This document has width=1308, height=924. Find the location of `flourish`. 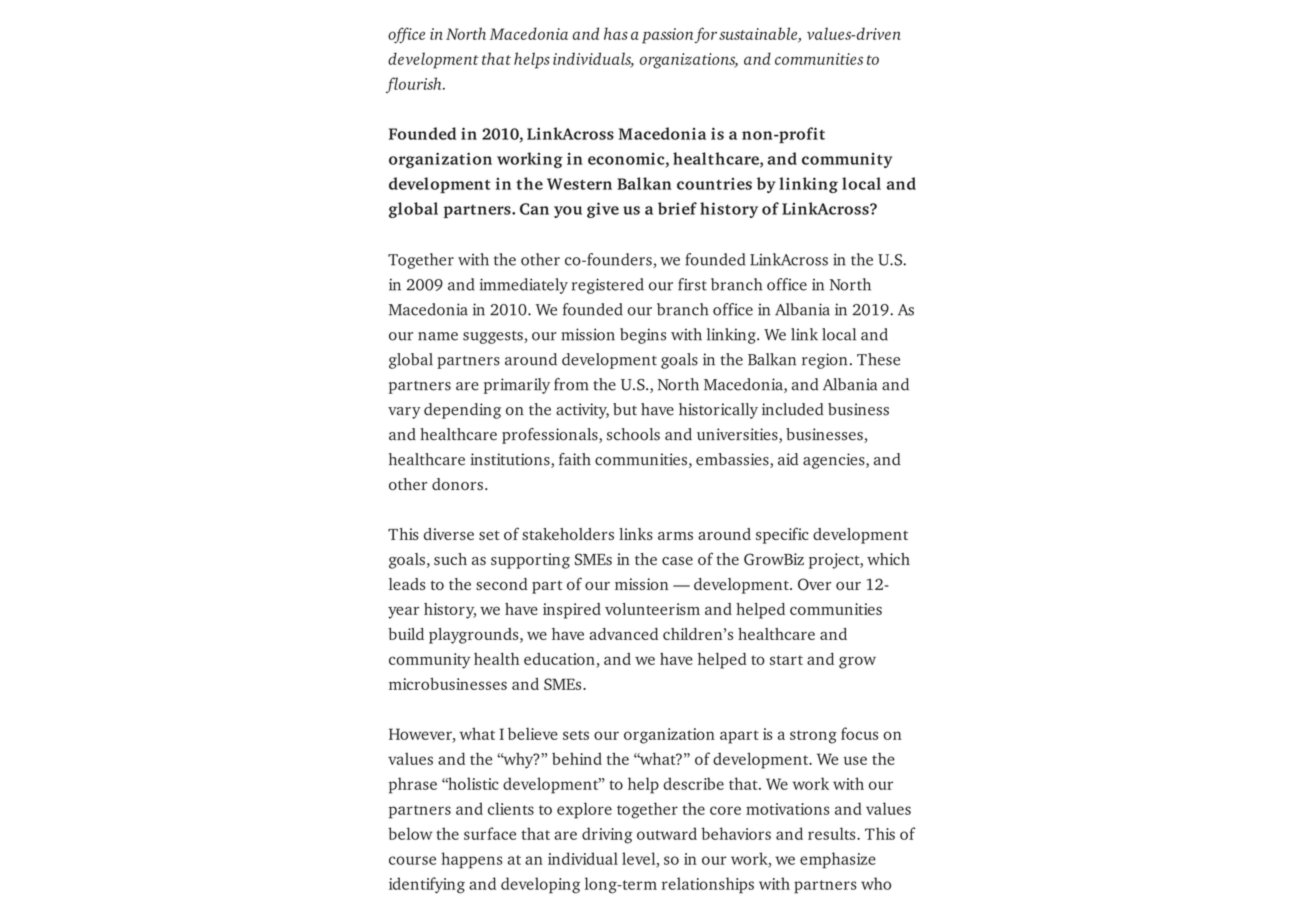

flourish is located at coordinates (415, 85).
